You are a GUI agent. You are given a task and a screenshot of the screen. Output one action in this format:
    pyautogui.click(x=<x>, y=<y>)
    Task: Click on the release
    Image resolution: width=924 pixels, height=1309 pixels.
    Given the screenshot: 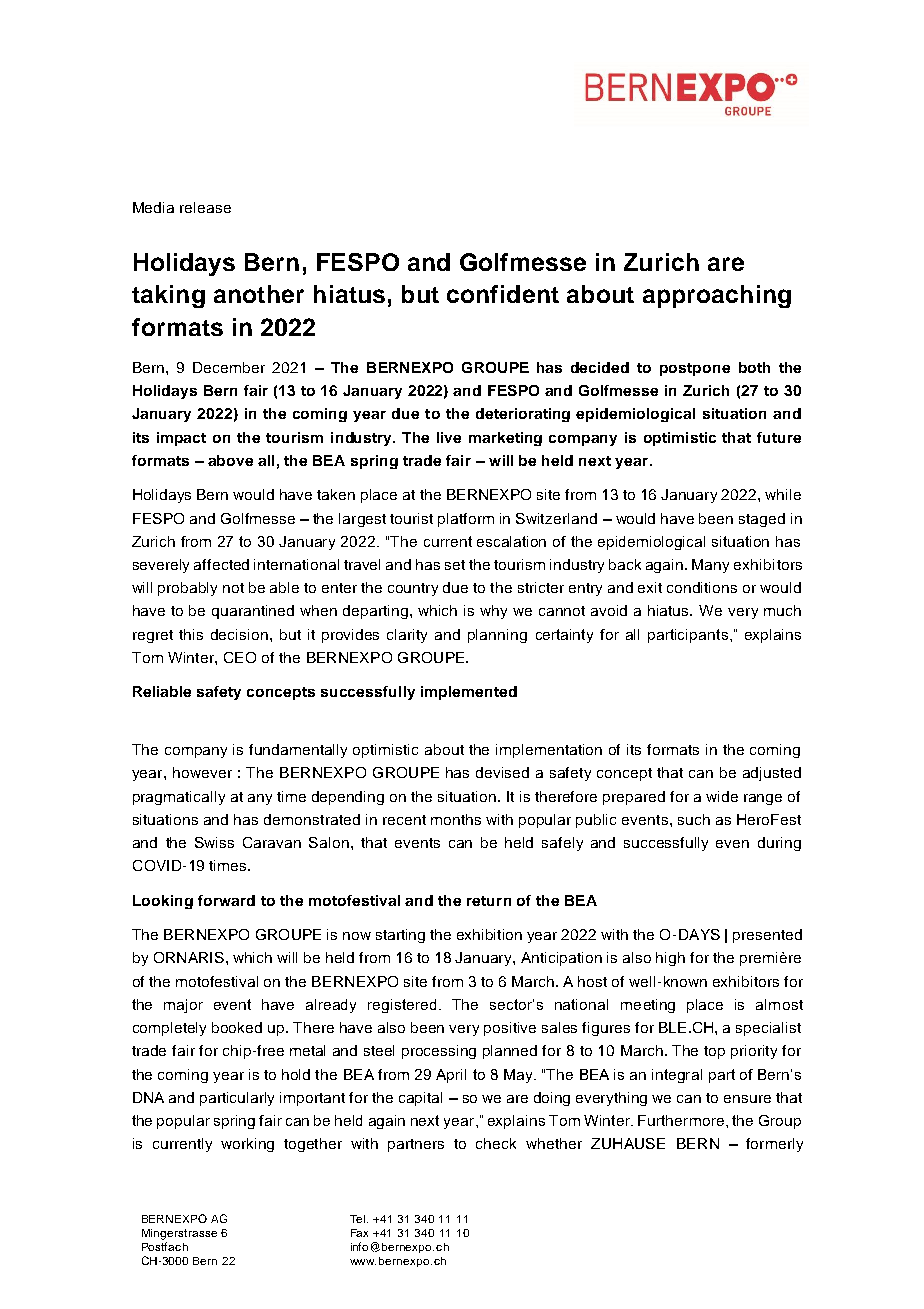 What is the action you would take?
    pyautogui.click(x=205, y=207)
